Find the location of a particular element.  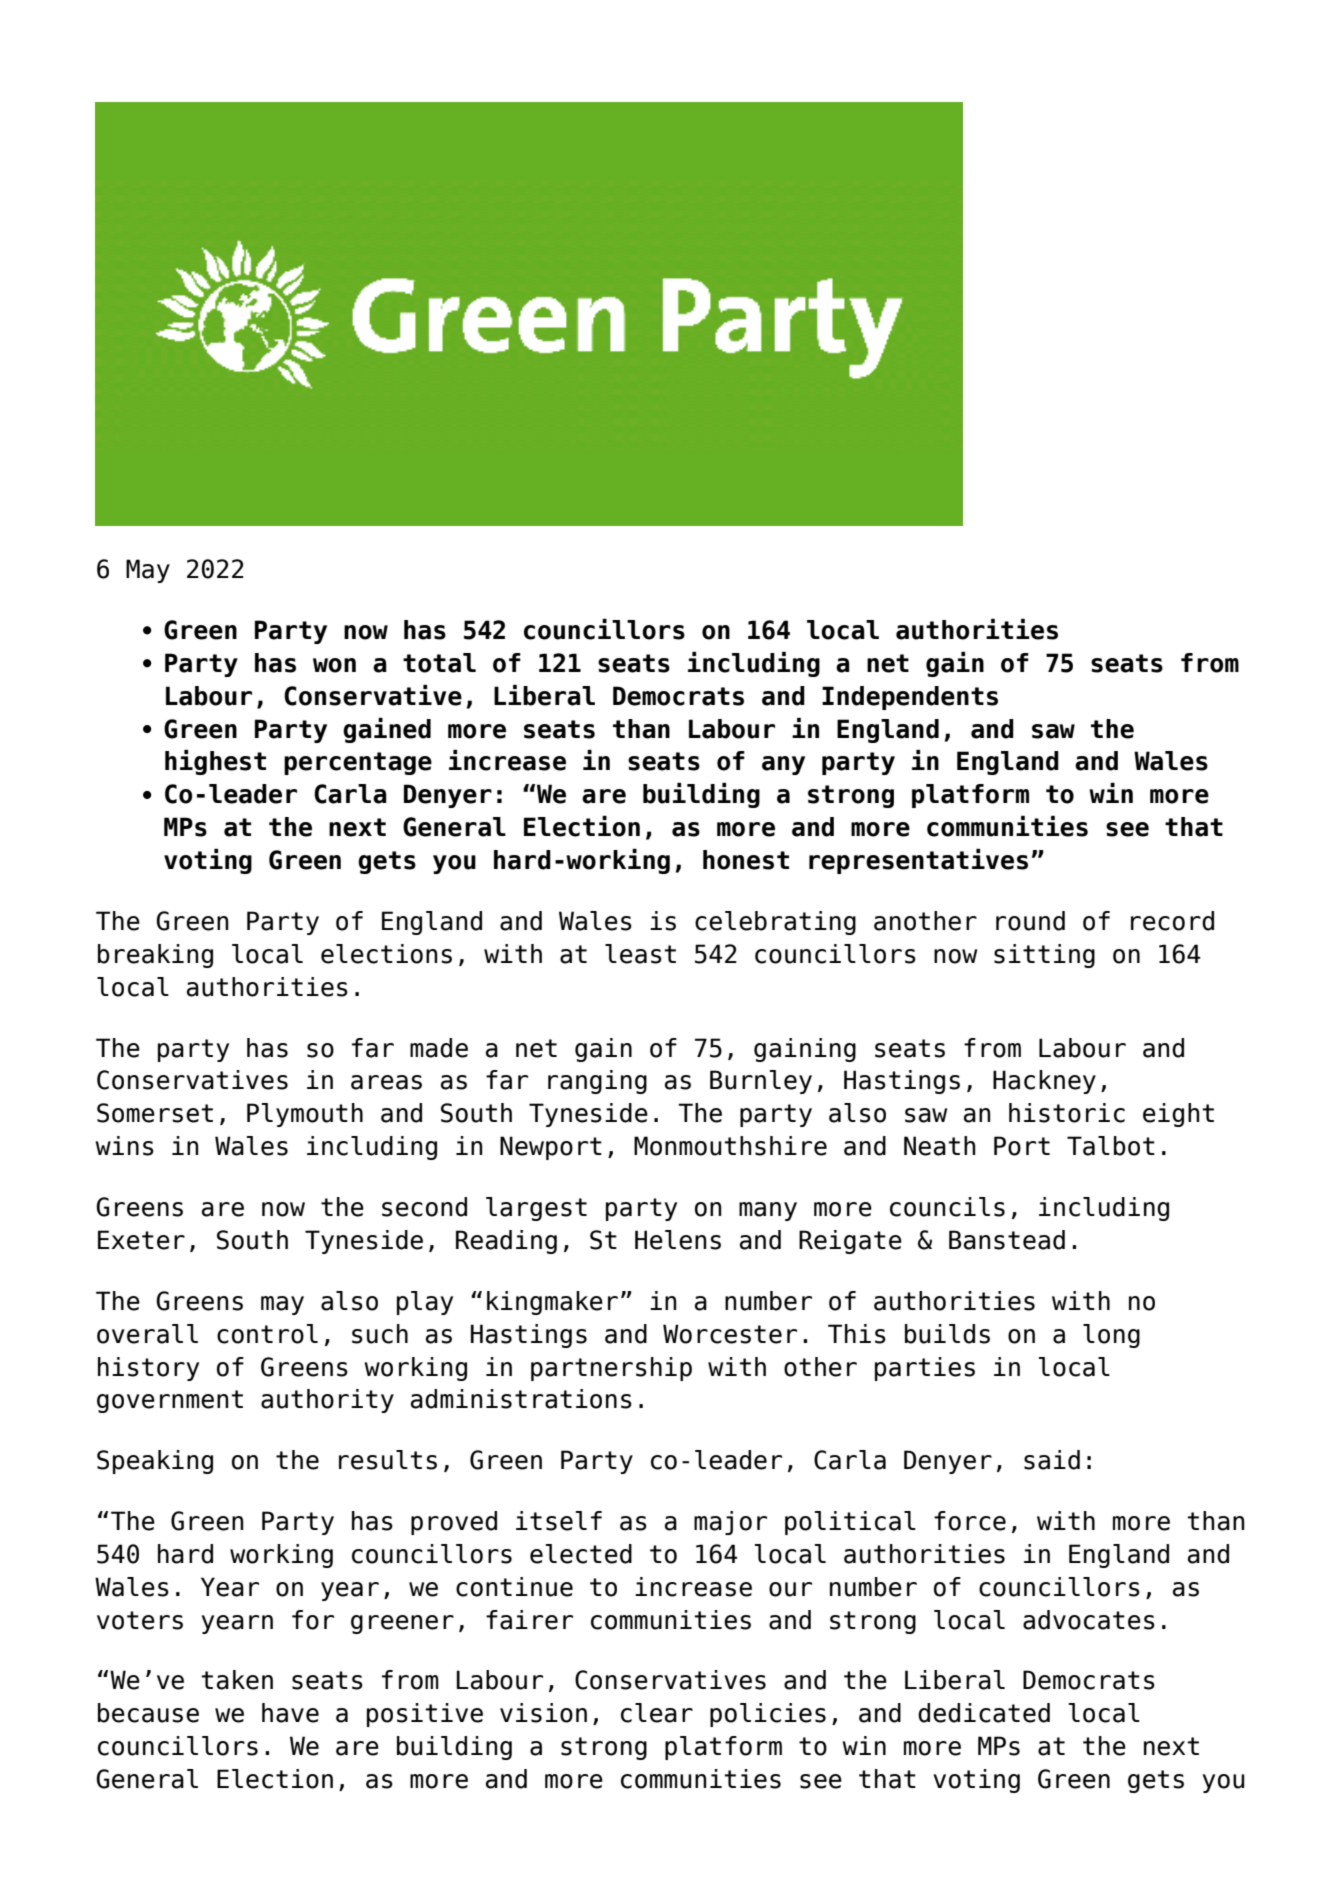

total is located at coordinates (439, 663).
